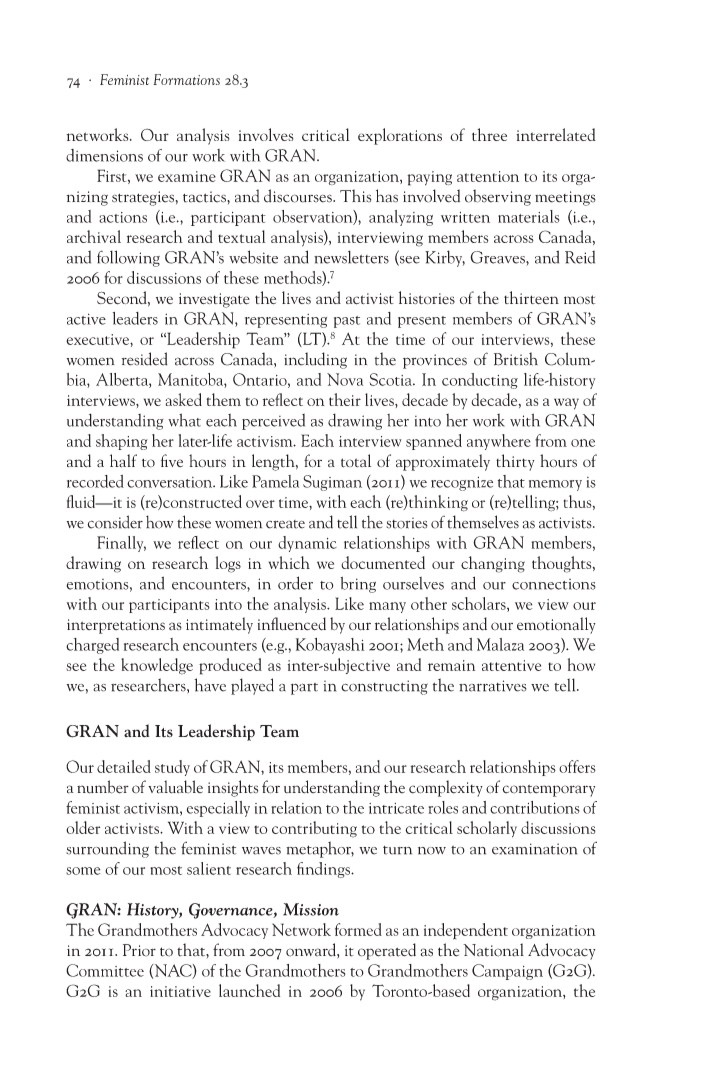 The width and height of the screenshot is (713, 1080). What do you see at coordinates (516, 359) in the screenshot?
I see `British` at bounding box center [516, 359].
